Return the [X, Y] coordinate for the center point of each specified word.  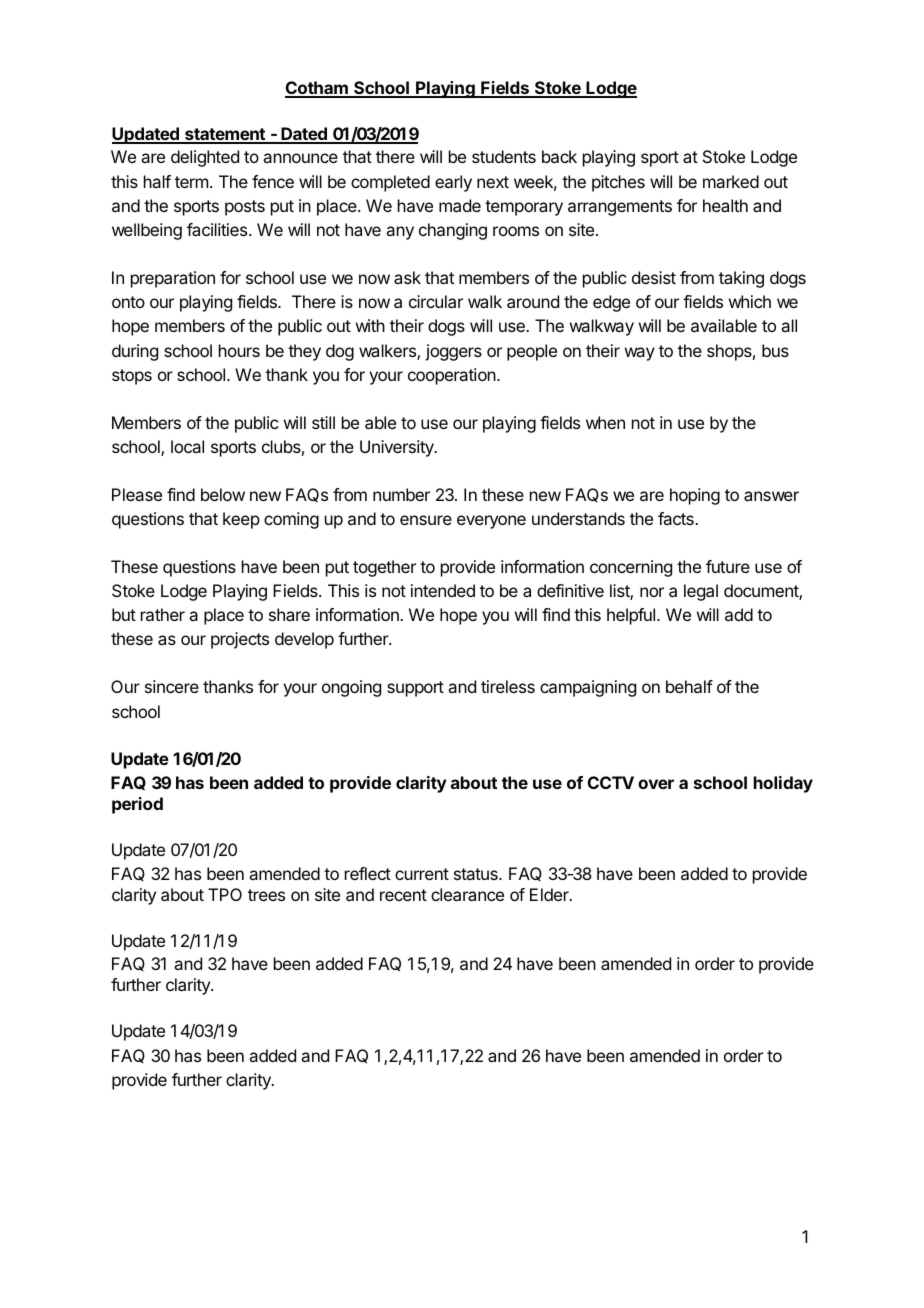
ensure [426, 520]
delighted [205, 158]
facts [677, 518]
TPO [225, 894]
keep [241, 520]
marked [731, 181]
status [477, 874]
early [453, 183]
